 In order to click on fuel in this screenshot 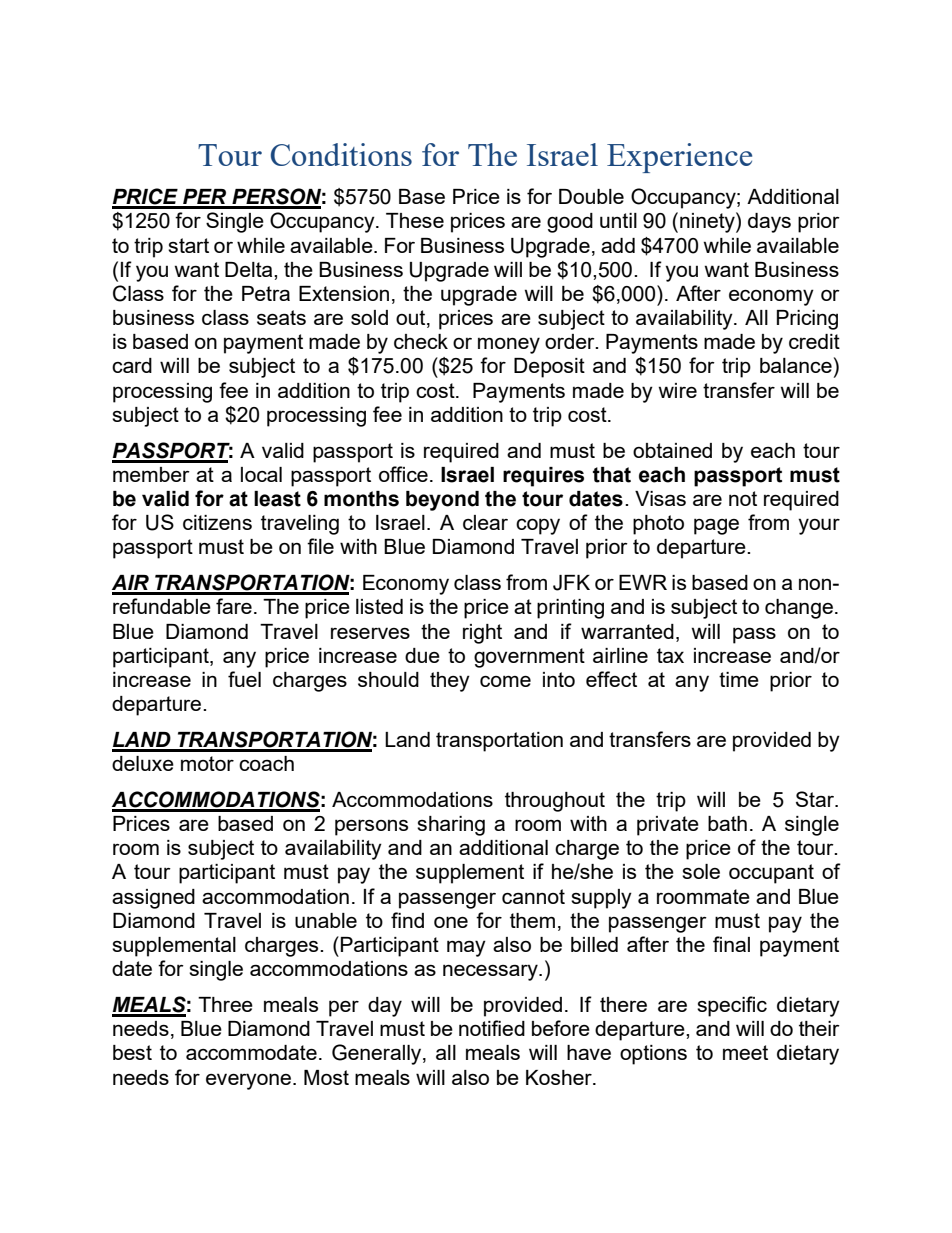, I will do `click(244, 679)`.
